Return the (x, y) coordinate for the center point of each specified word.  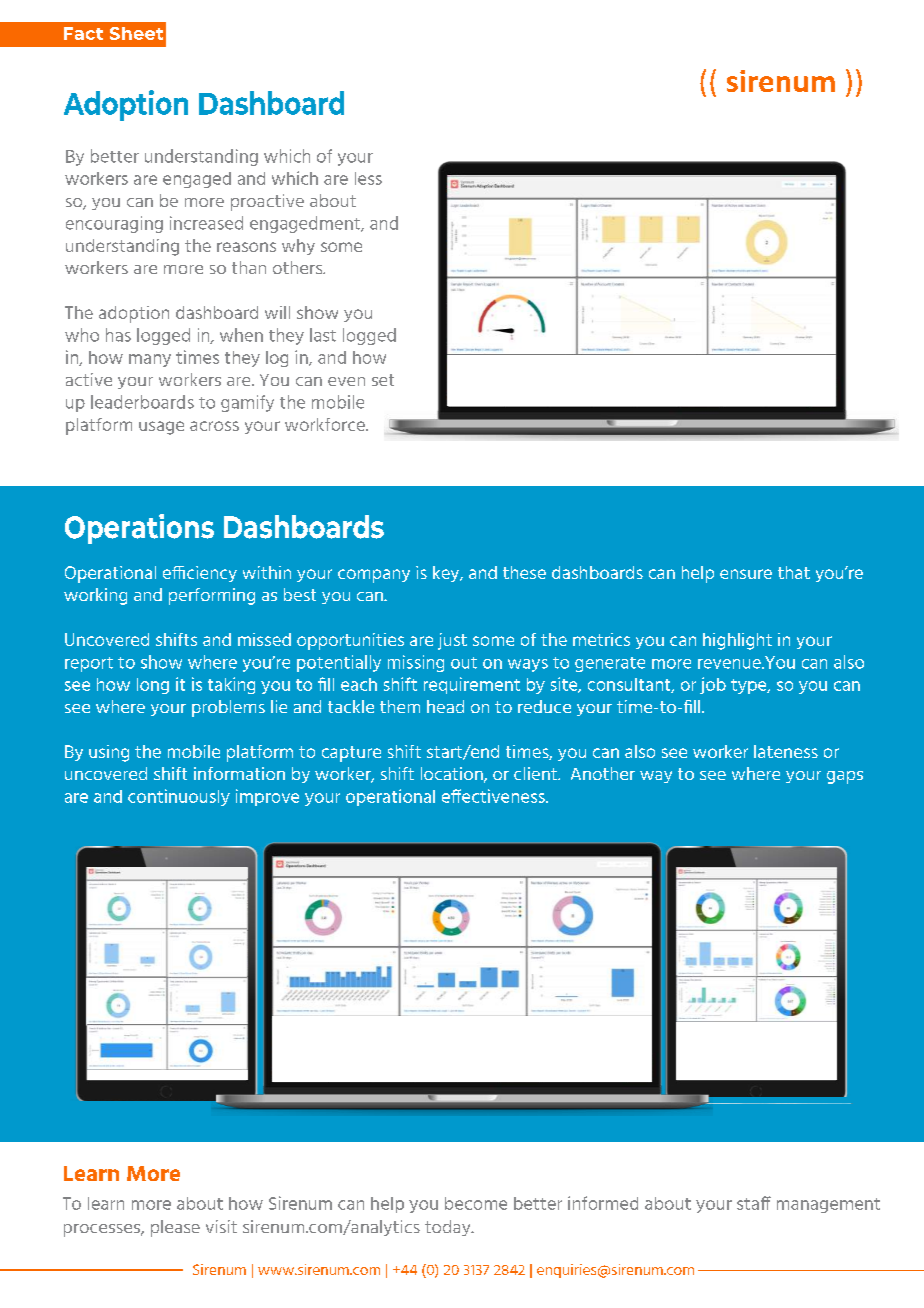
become (476, 1203)
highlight (737, 641)
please (175, 1228)
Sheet (136, 33)
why (298, 247)
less (368, 178)
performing (212, 596)
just (452, 641)
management (828, 1205)
